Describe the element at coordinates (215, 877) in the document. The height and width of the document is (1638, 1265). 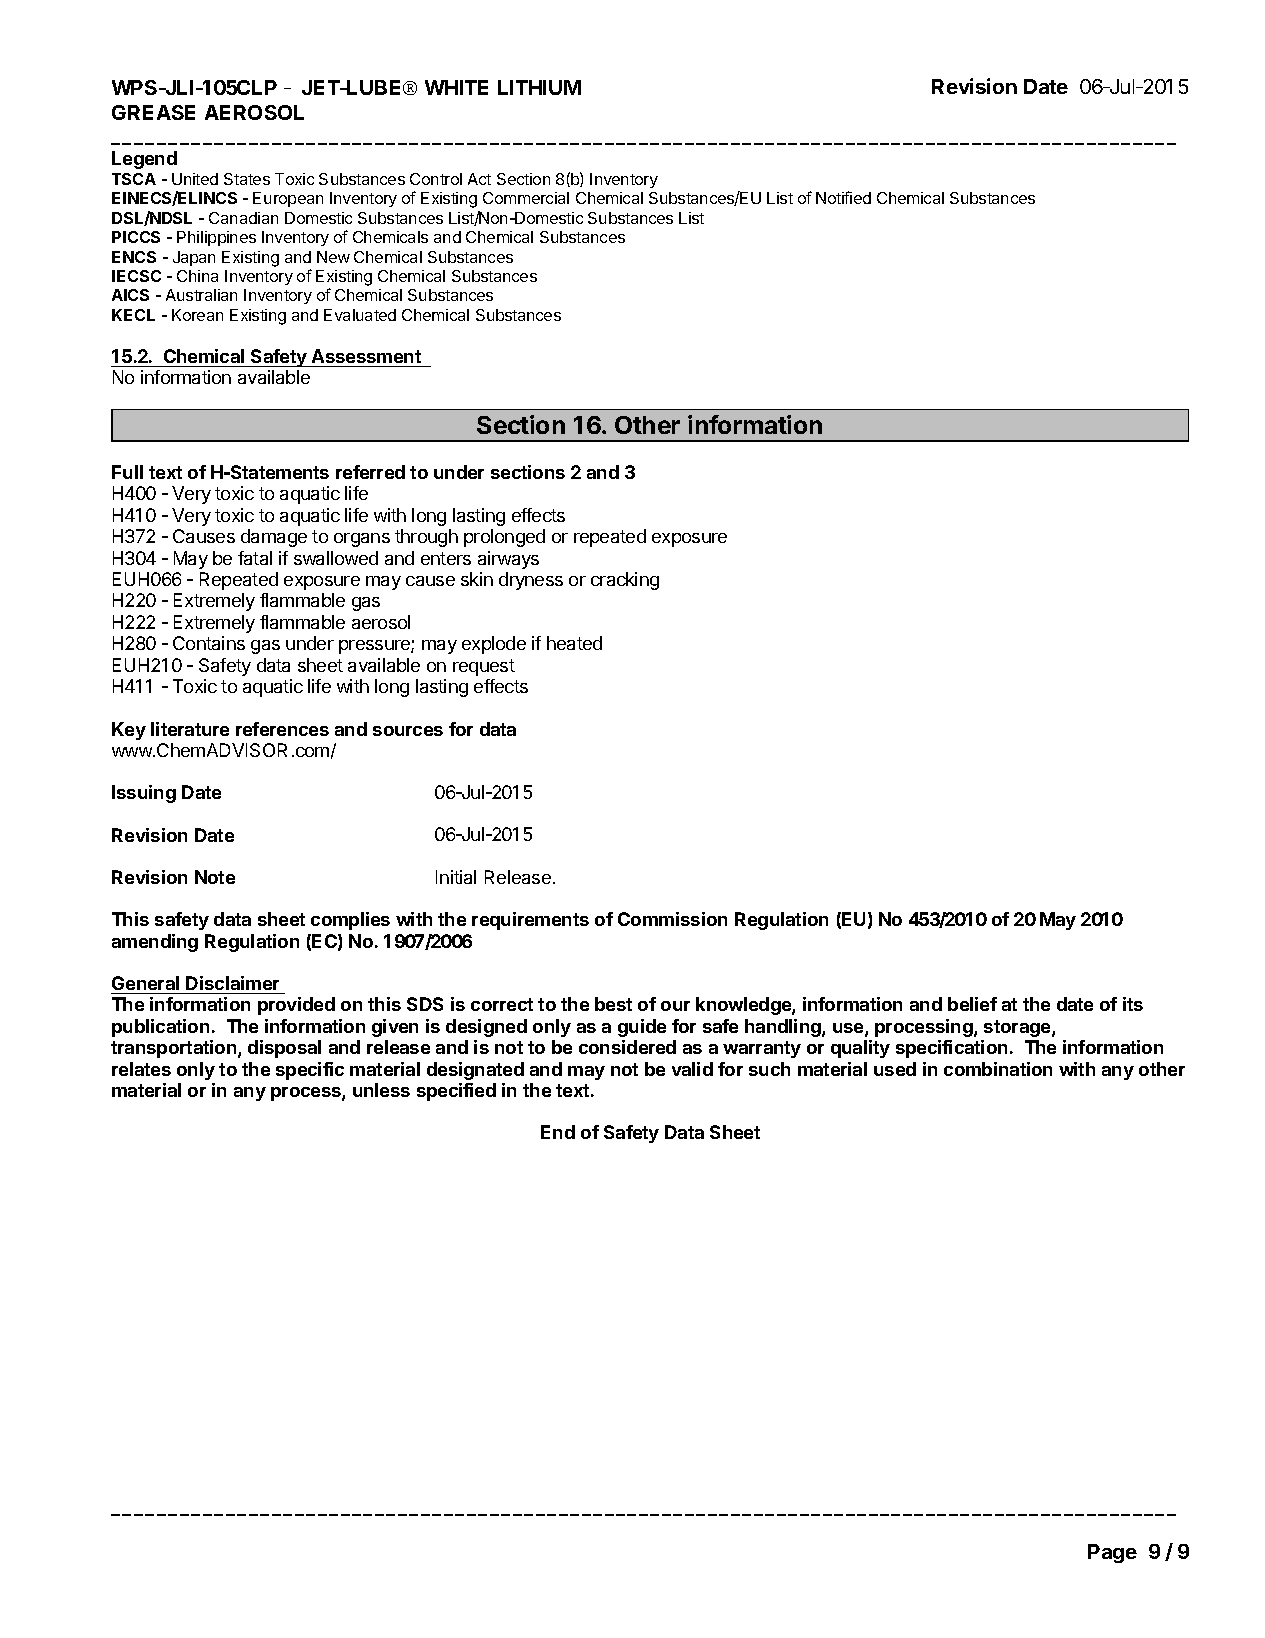
I see `Note` at that location.
